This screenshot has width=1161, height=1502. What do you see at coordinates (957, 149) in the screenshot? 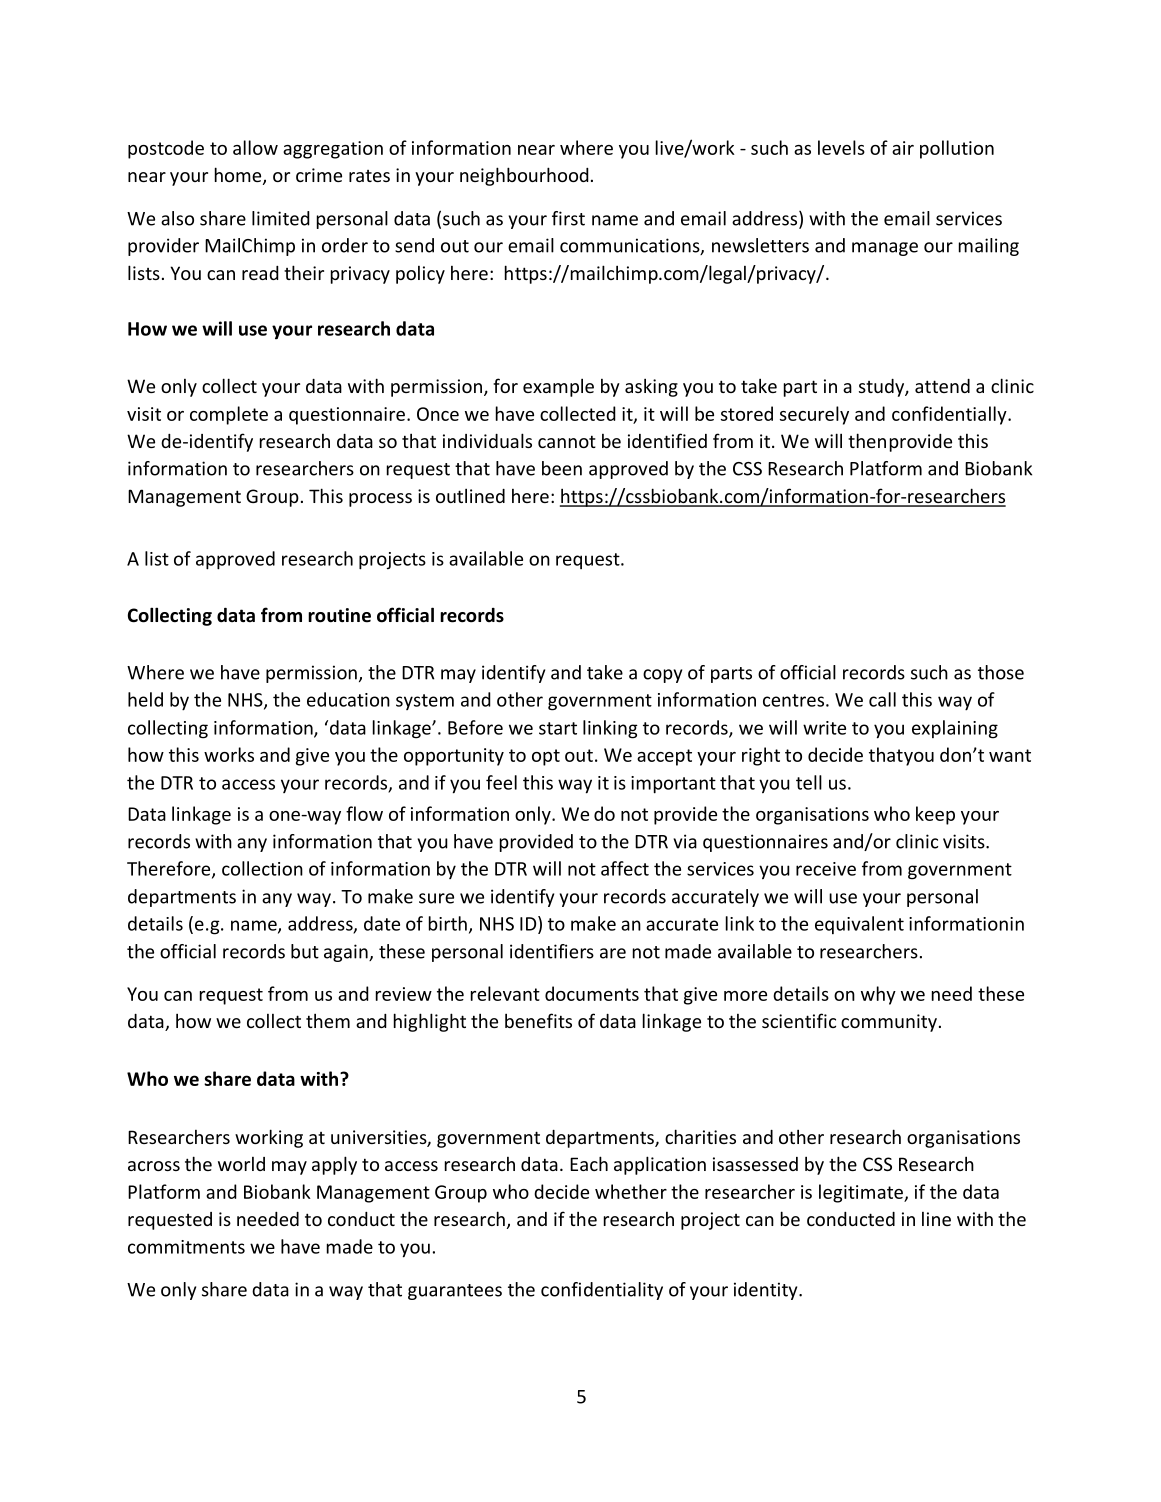
I see `pollution` at bounding box center [957, 149].
